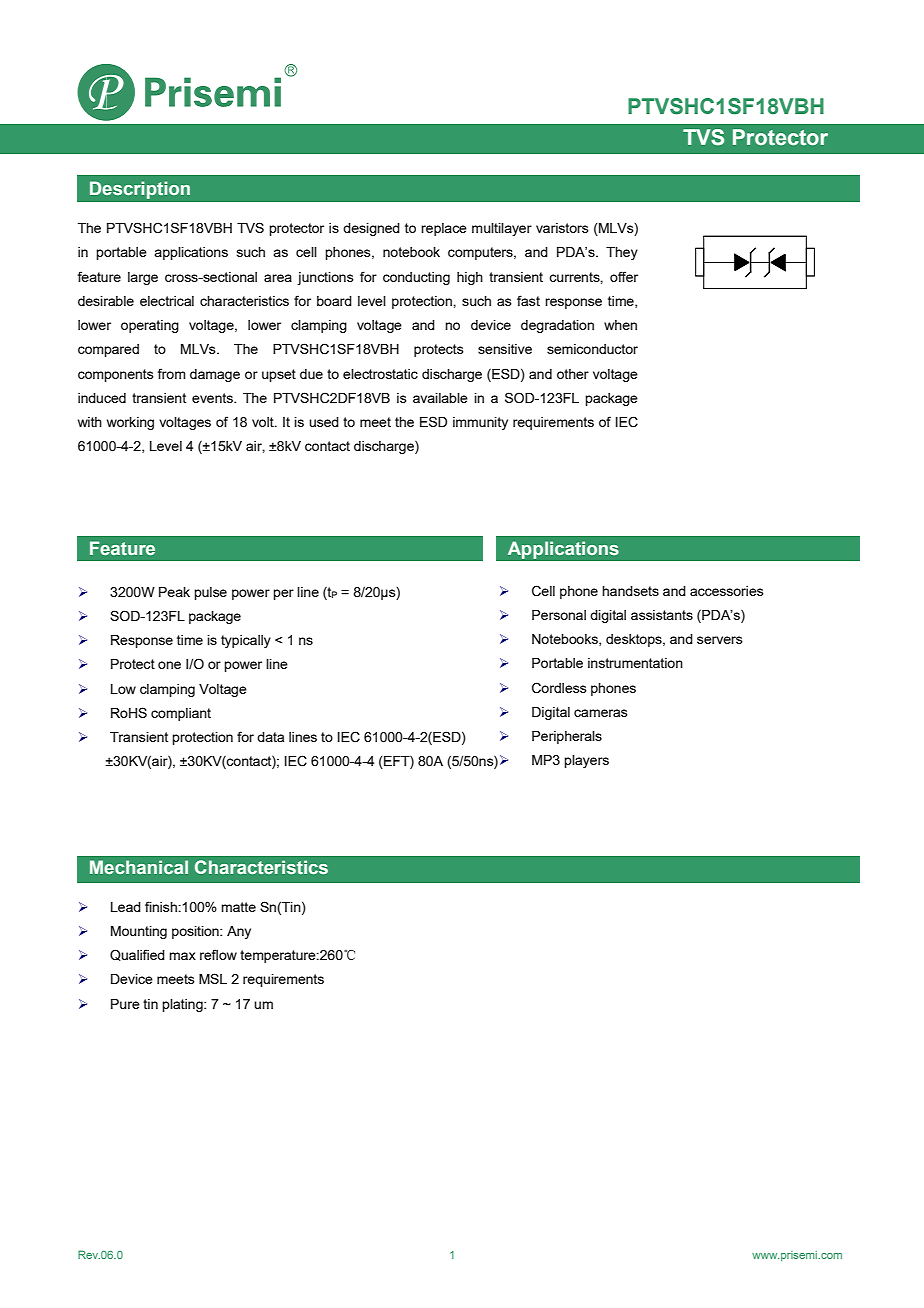 This page has width=924, height=1308. Describe the element at coordinates (270, 737) in the page. I see `data` at that location.
